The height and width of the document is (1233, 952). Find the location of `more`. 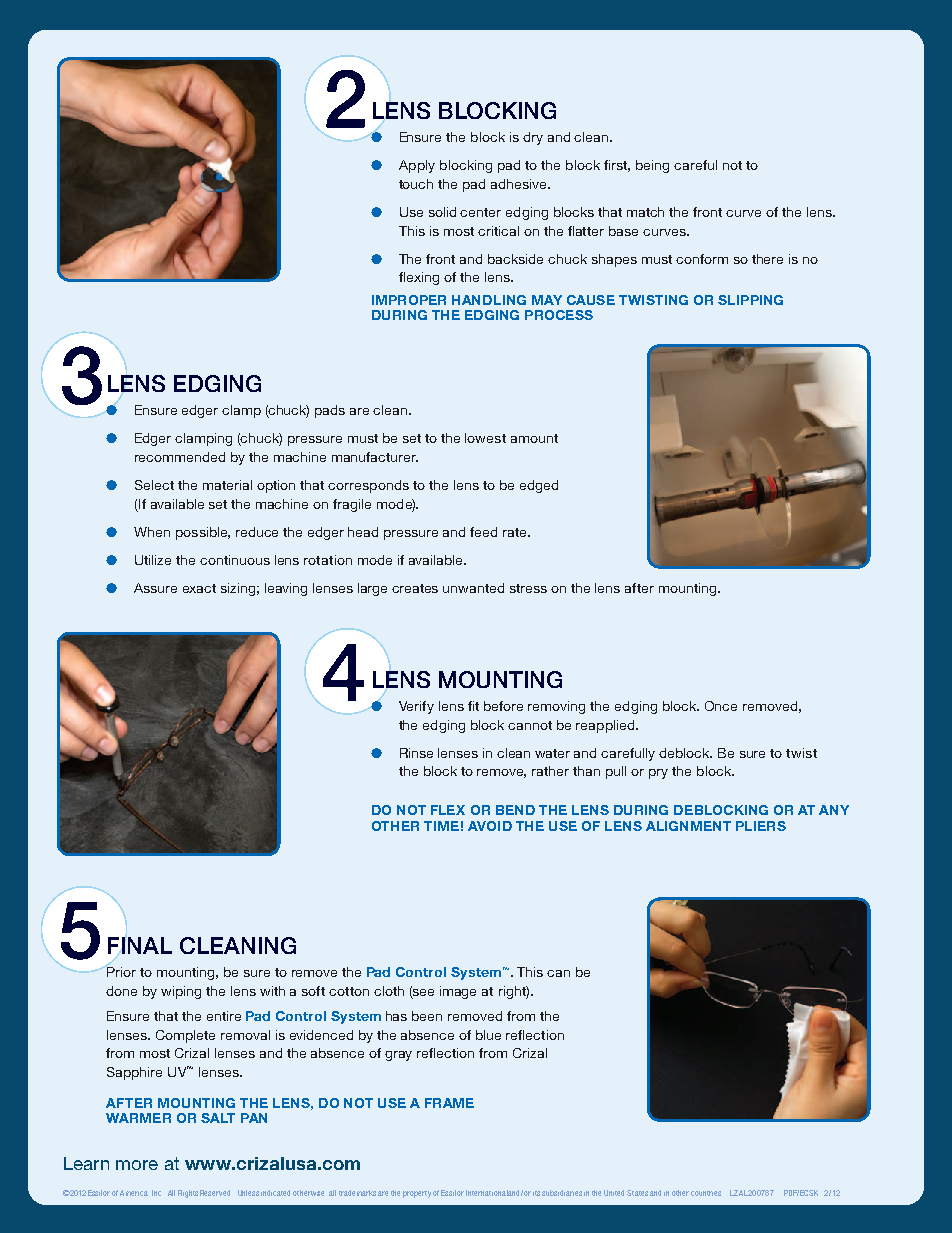

more is located at coordinates (137, 1165).
